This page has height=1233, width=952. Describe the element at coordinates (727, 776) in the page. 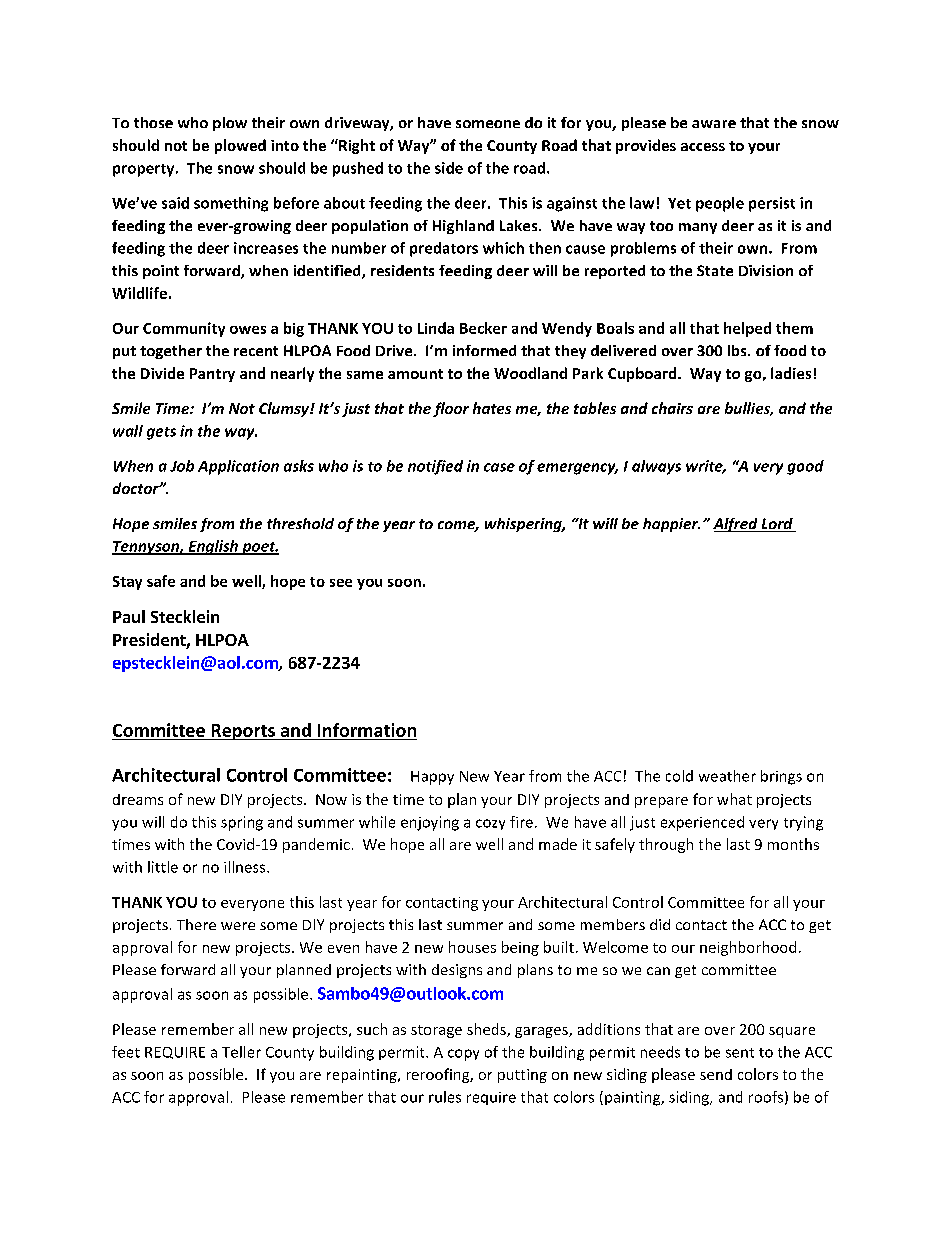

I see `weather` at that location.
